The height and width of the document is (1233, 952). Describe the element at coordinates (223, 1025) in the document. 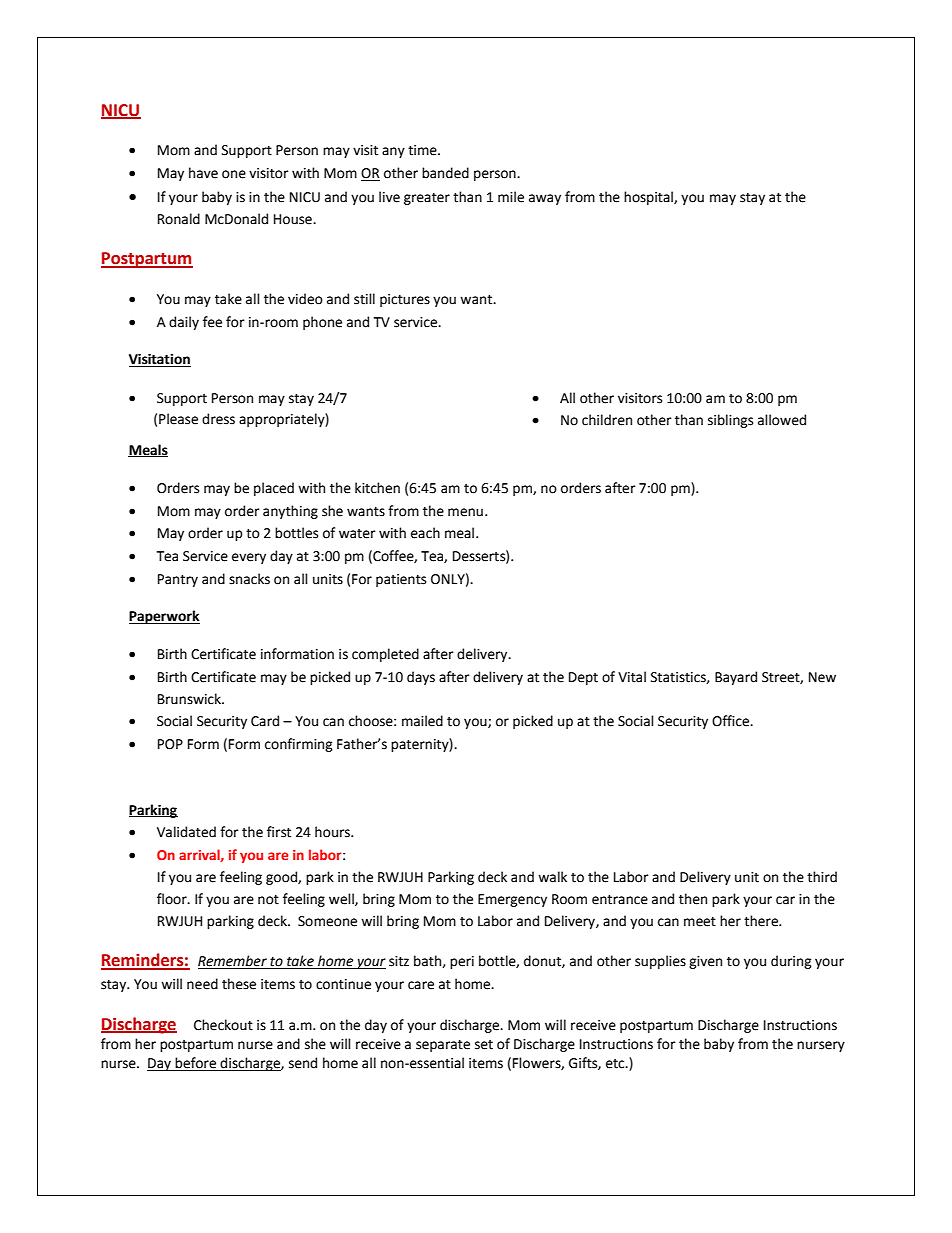

I see `Checkout` at that location.
